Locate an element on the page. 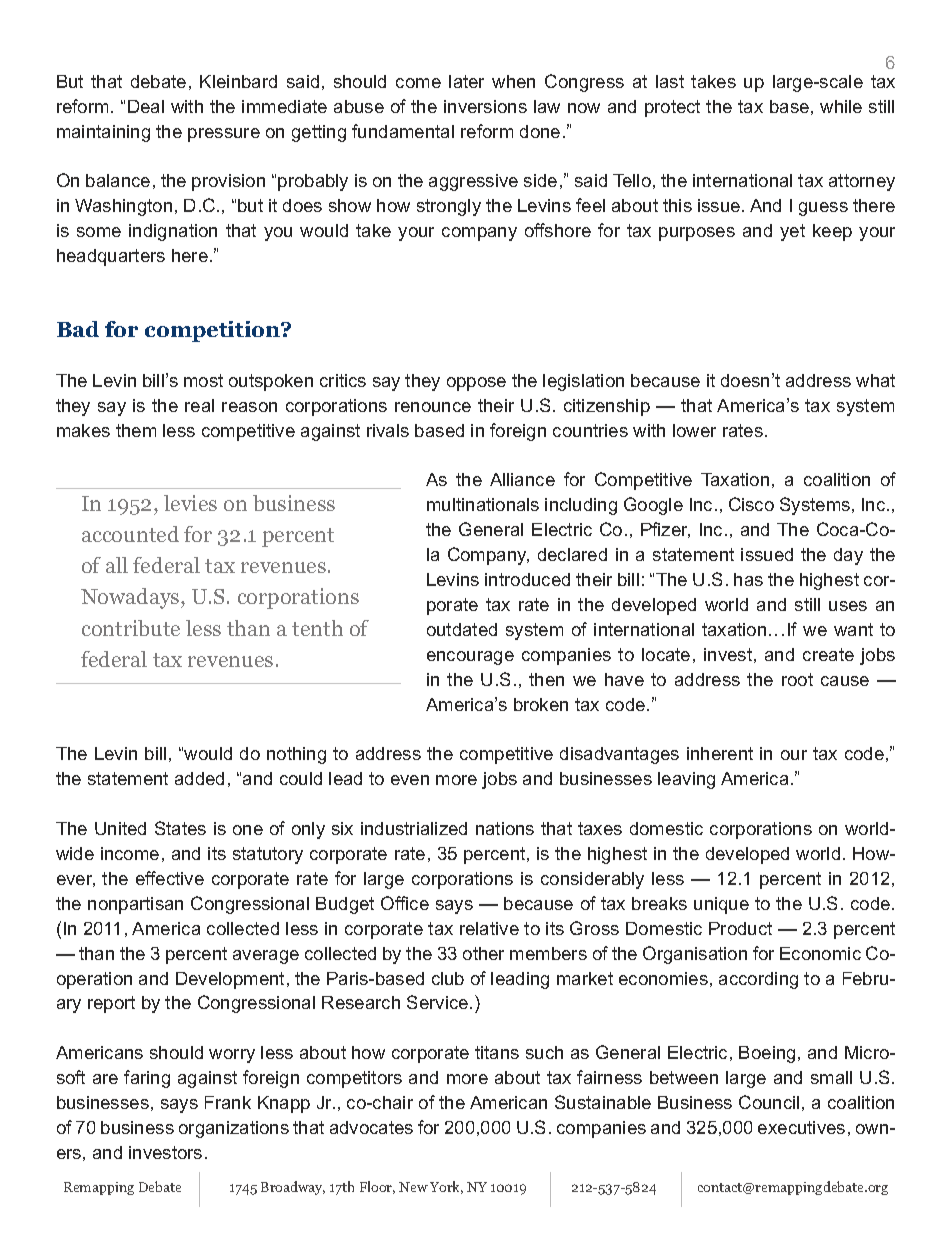  Economic is located at coordinates (820, 953).
